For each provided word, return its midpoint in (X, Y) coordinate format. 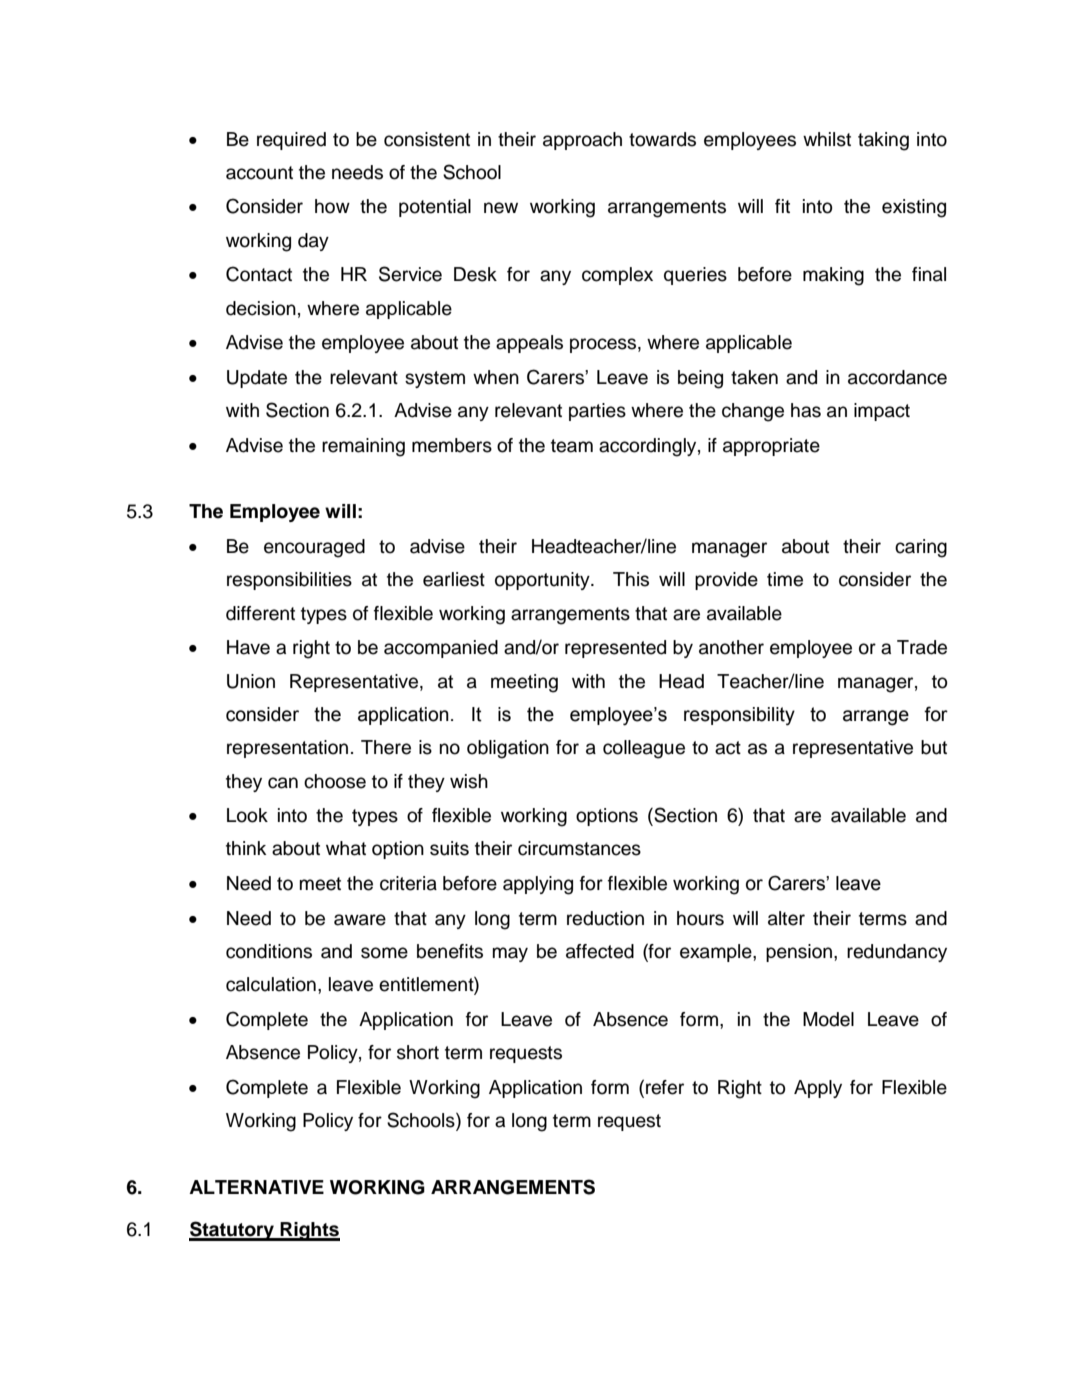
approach (582, 141)
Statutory (233, 1231)
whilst (827, 139)
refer (665, 1087)
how (332, 206)
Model (828, 1019)
